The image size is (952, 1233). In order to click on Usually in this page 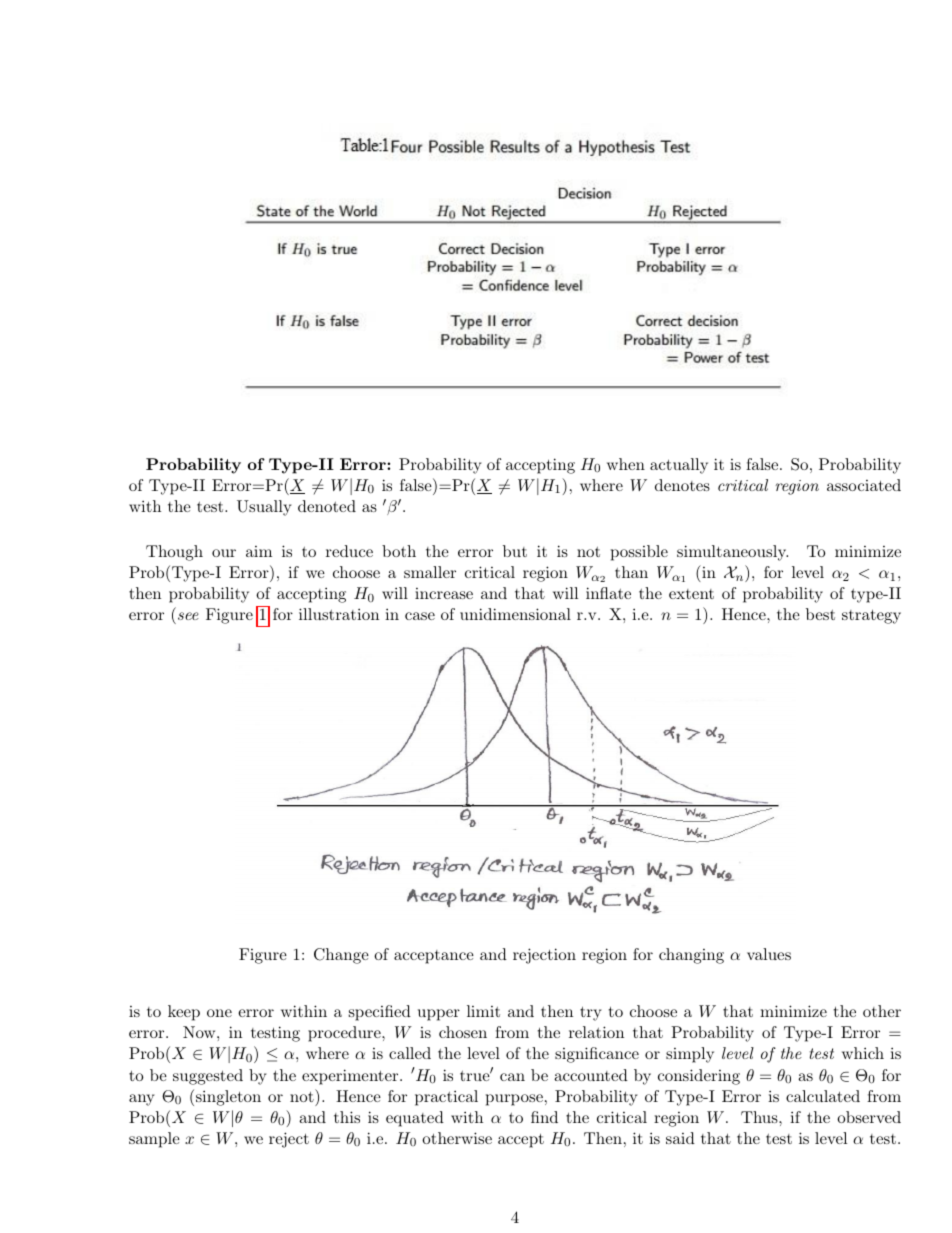, I will do `click(264, 508)`.
